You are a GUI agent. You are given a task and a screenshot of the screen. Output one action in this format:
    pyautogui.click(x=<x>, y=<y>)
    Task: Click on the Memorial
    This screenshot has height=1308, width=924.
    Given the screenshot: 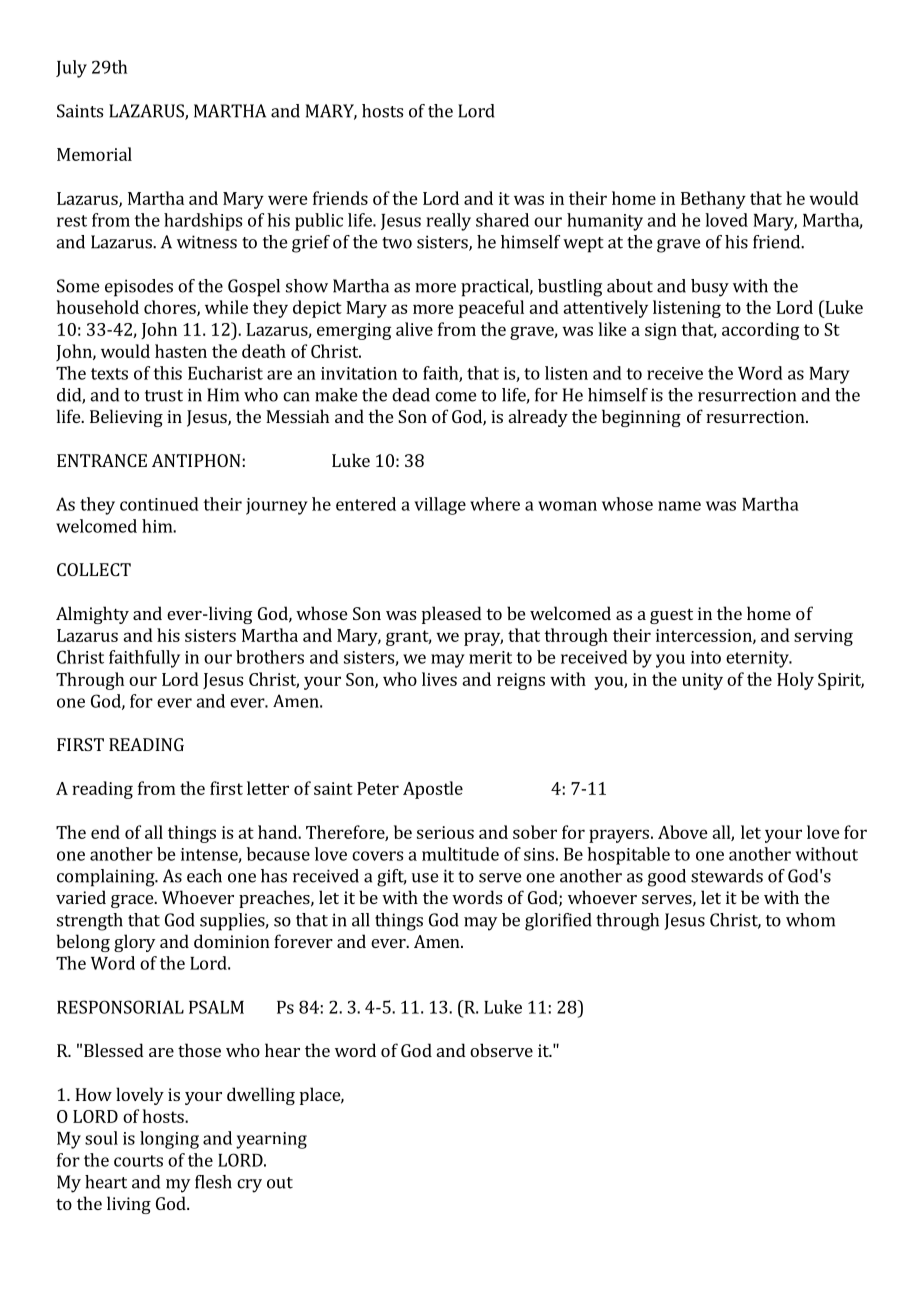 What is the action you would take?
    pyautogui.click(x=94, y=154)
